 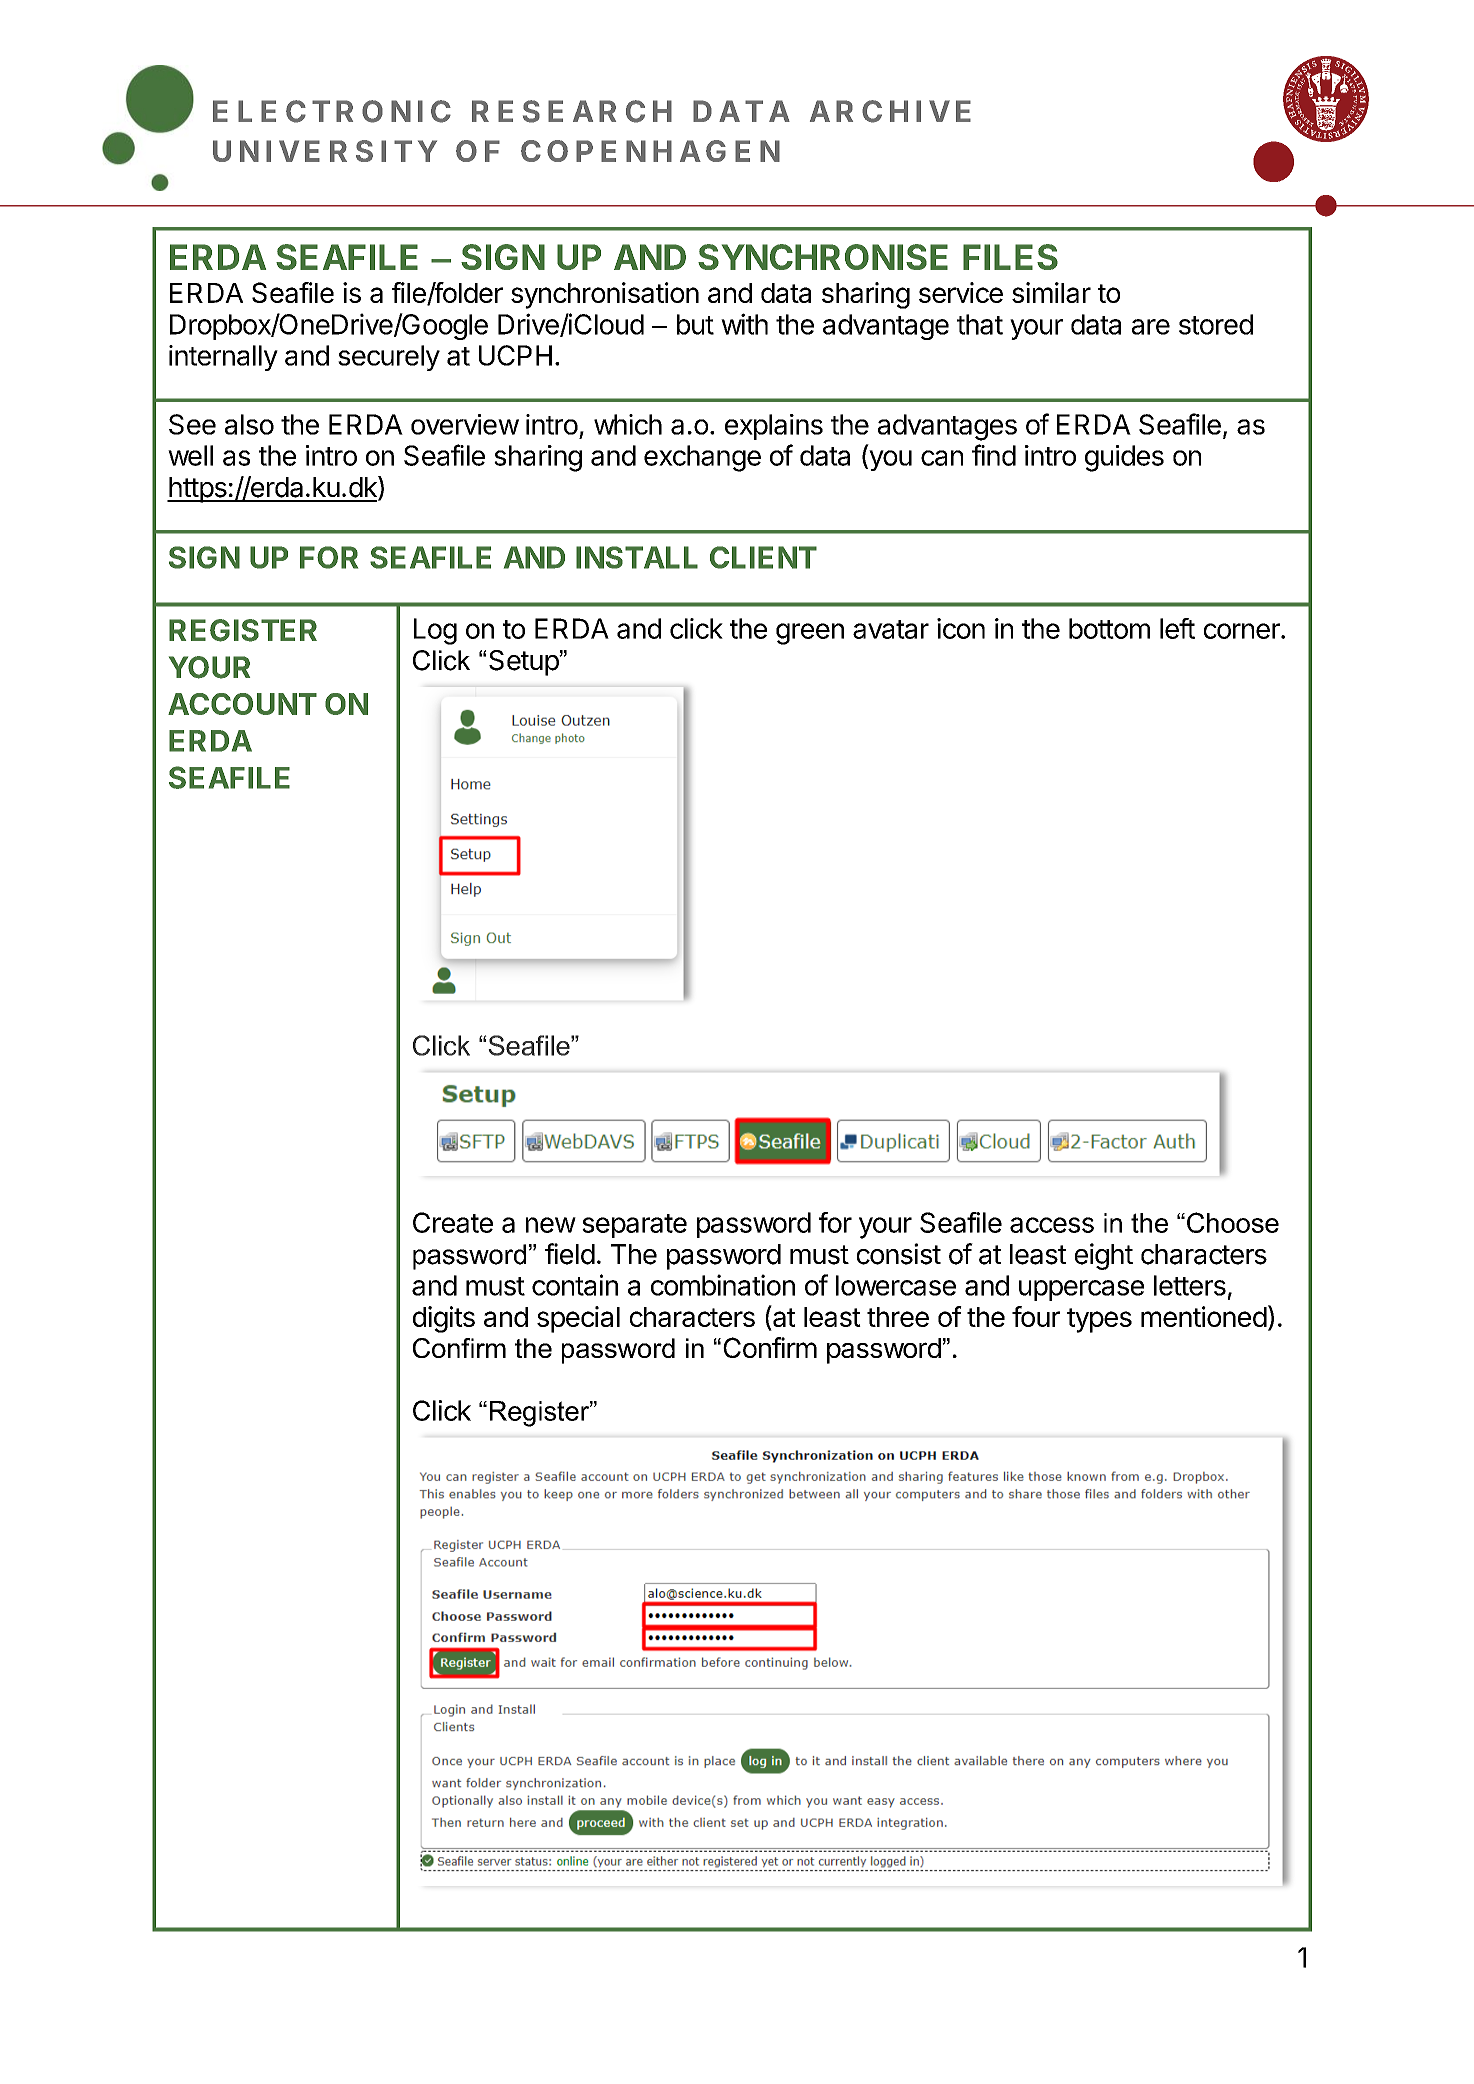 I want to click on separate, so click(x=634, y=1226).
